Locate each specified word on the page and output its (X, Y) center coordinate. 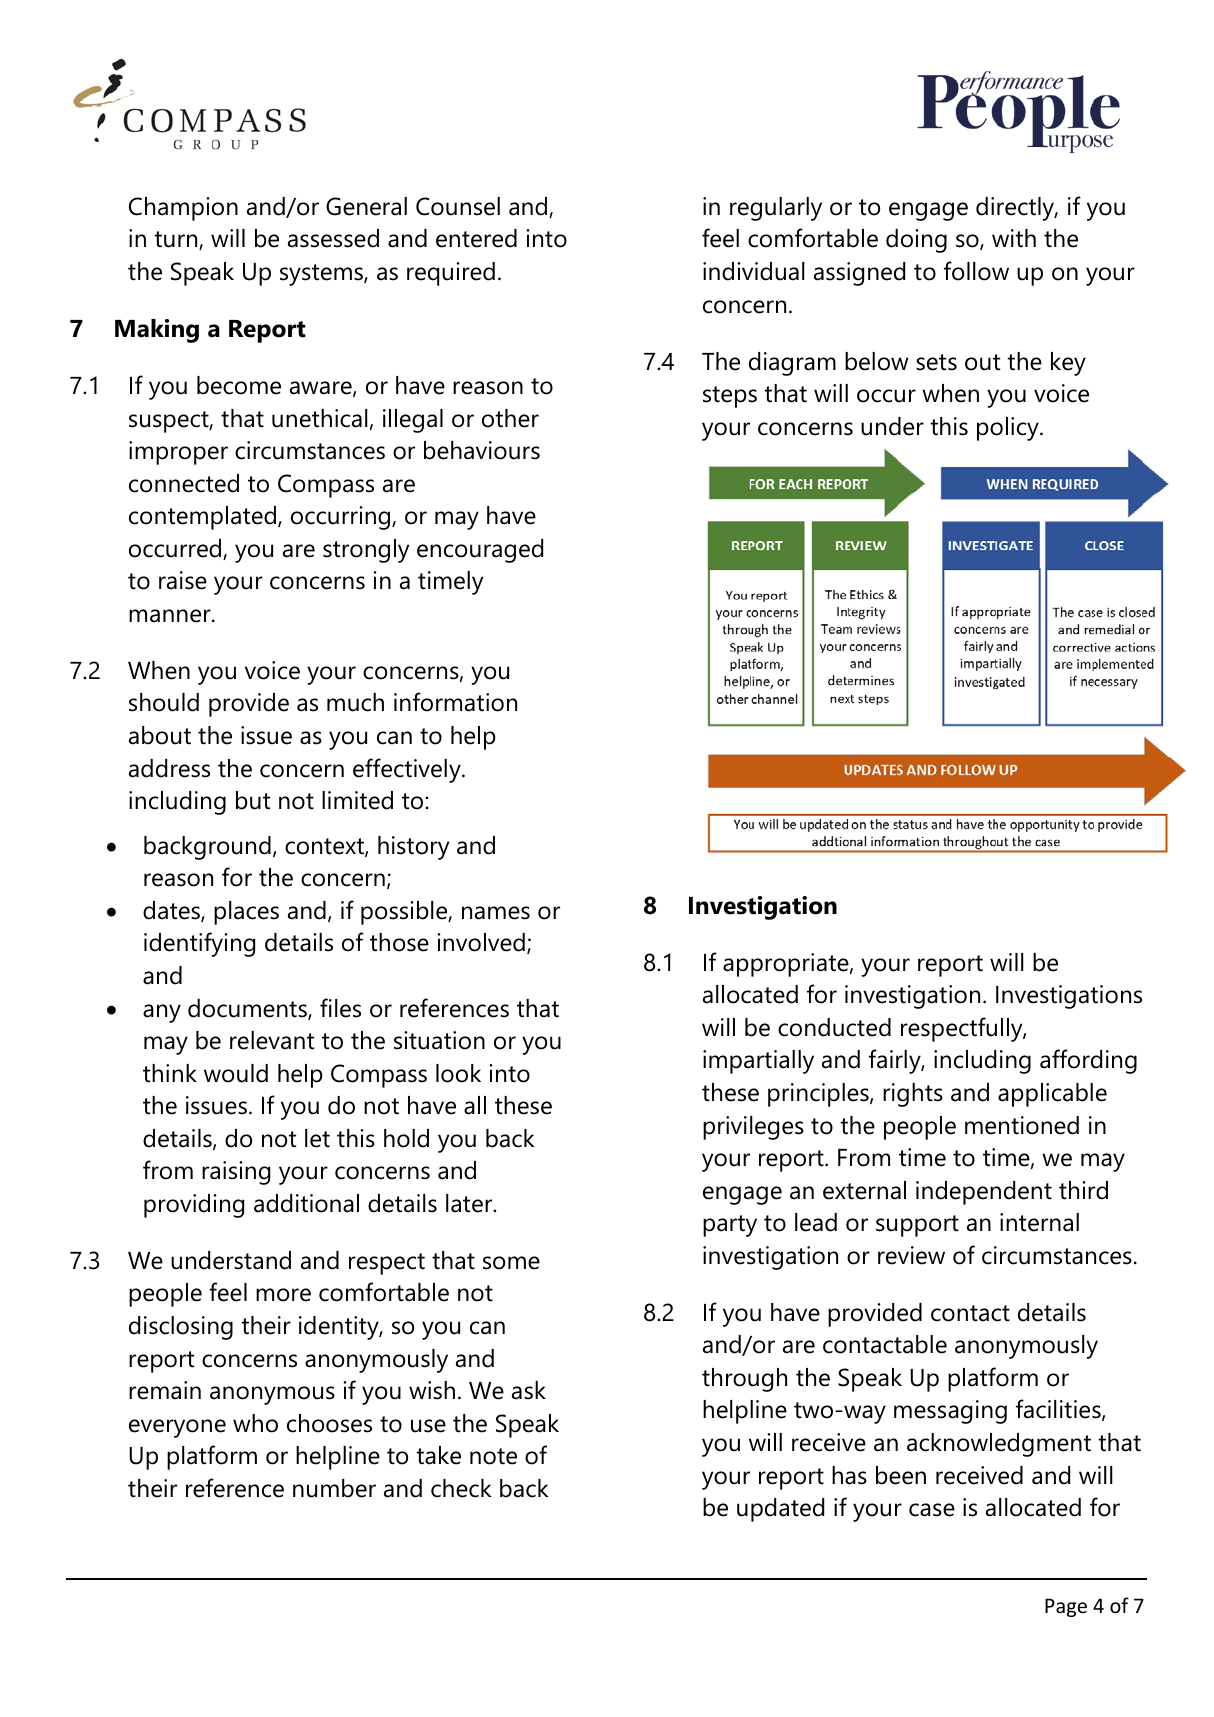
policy (1009, 429)
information (455, 702)
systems (322, 275)
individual (754, 271)
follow (976, 271)
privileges (753, 1128)
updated (780, 1510)
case (932, 1510)
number (334, 1488)
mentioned (1022, 1125)
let (317, 1138)
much (355, 702)
